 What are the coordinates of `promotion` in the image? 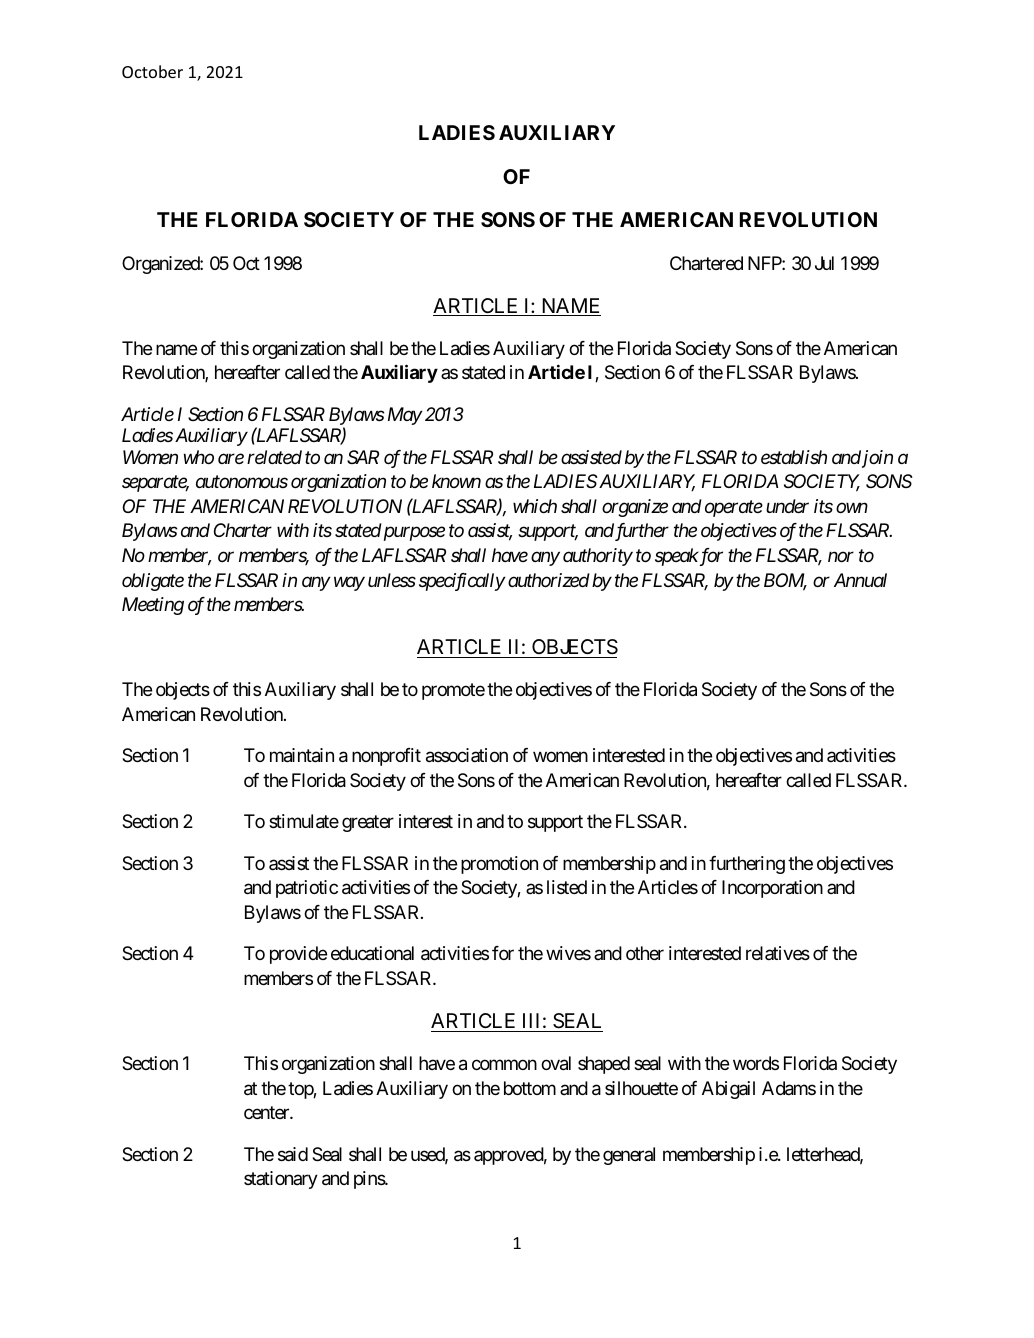 It's located at (499, 865).
